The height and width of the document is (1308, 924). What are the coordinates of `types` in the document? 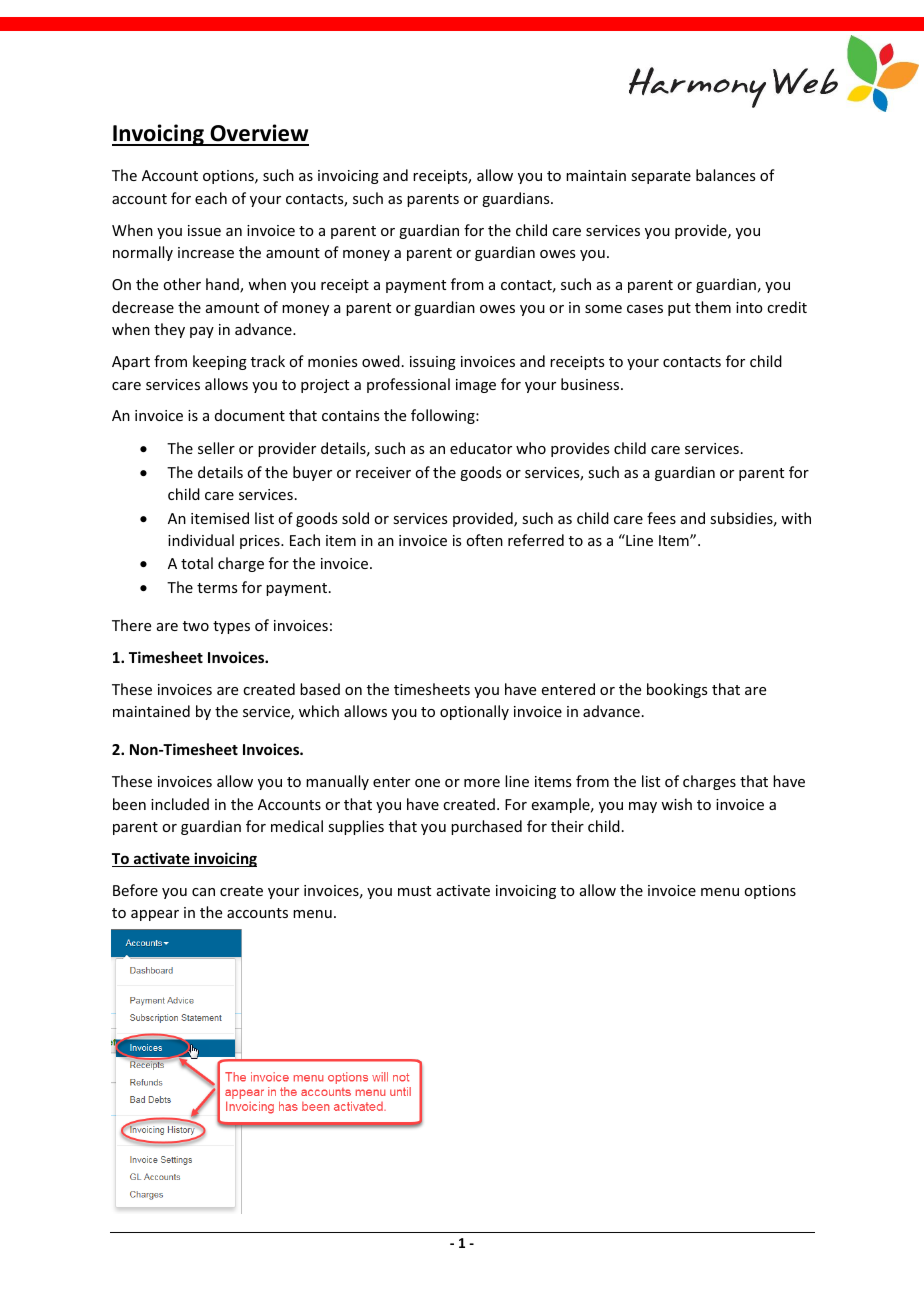 It's located at (231, 627).
